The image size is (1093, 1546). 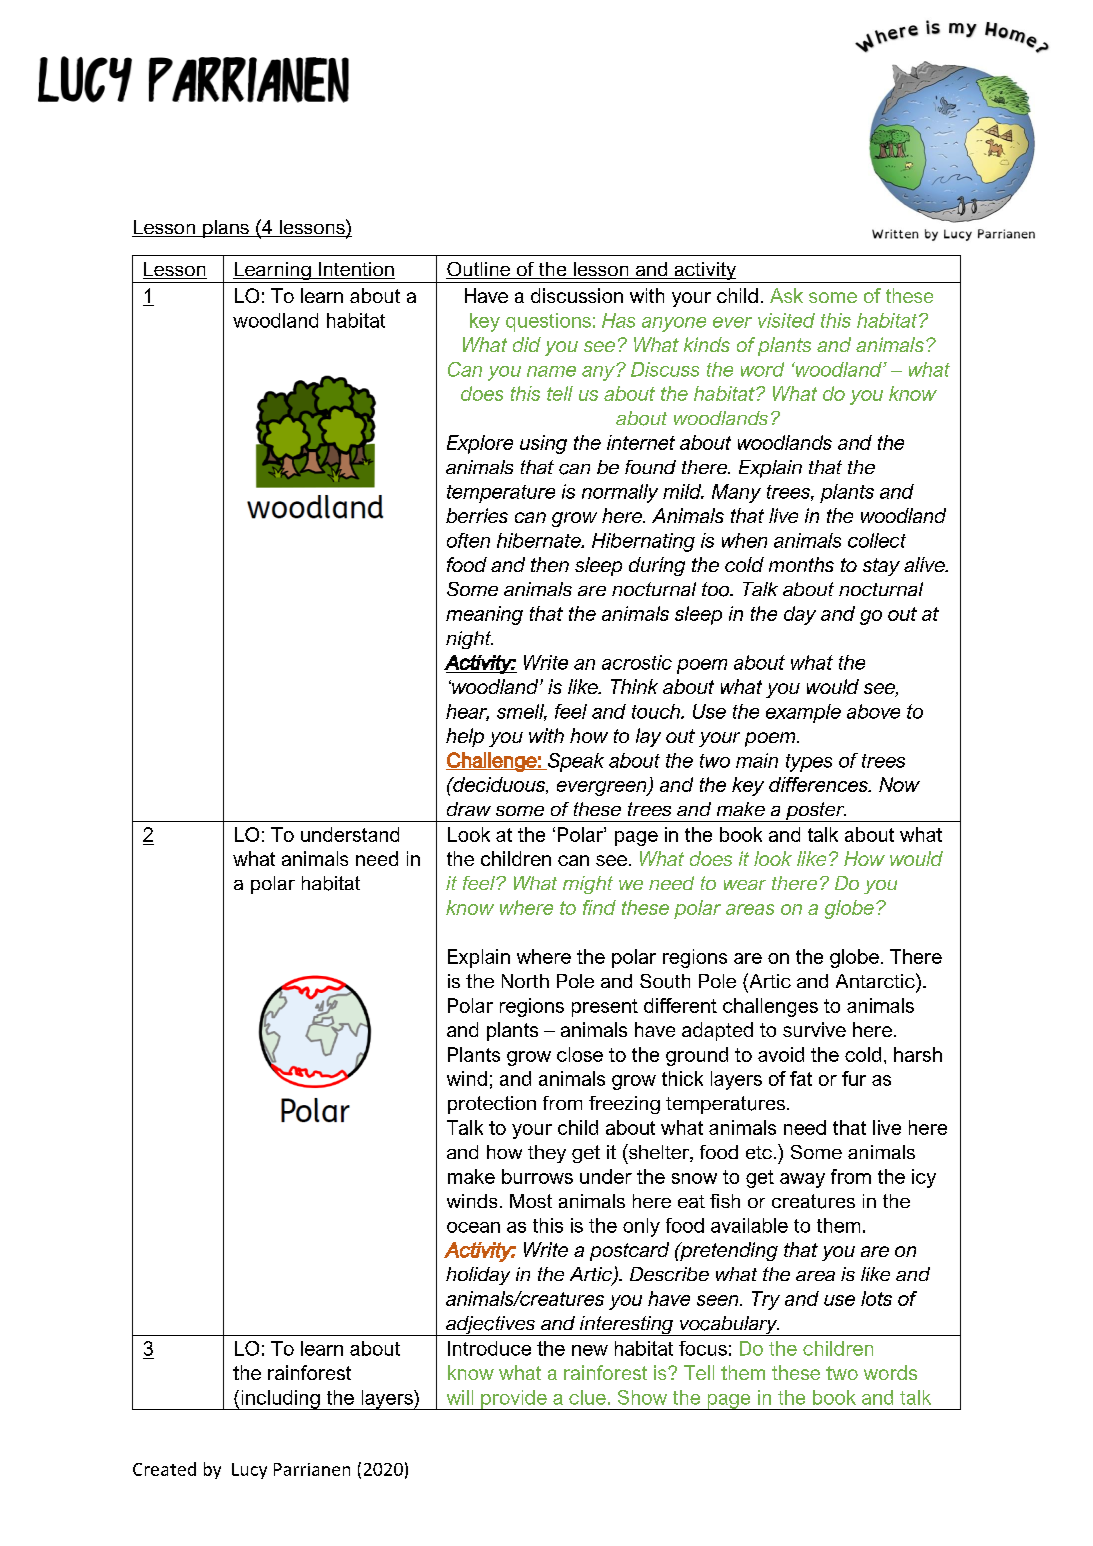 What do you see at coordinates (479, 270) in the screenshot?
I see `Outline` at bounding box center [479, 270].
